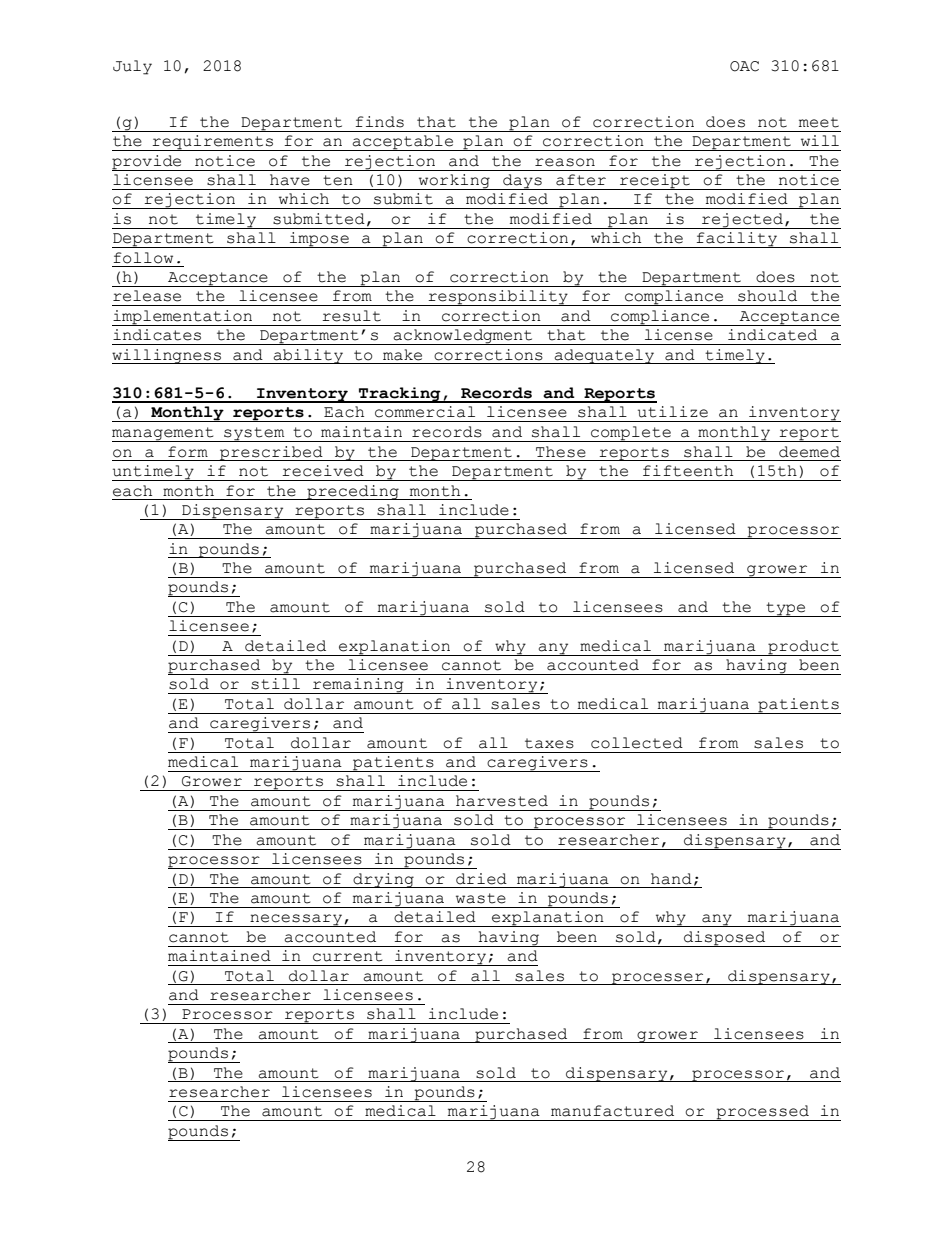 This screenshot has height=1233, width=952. What do you see at coordinates (819, 122) in the screenshot?
I see `meet` at bounding box center [819, 122].
